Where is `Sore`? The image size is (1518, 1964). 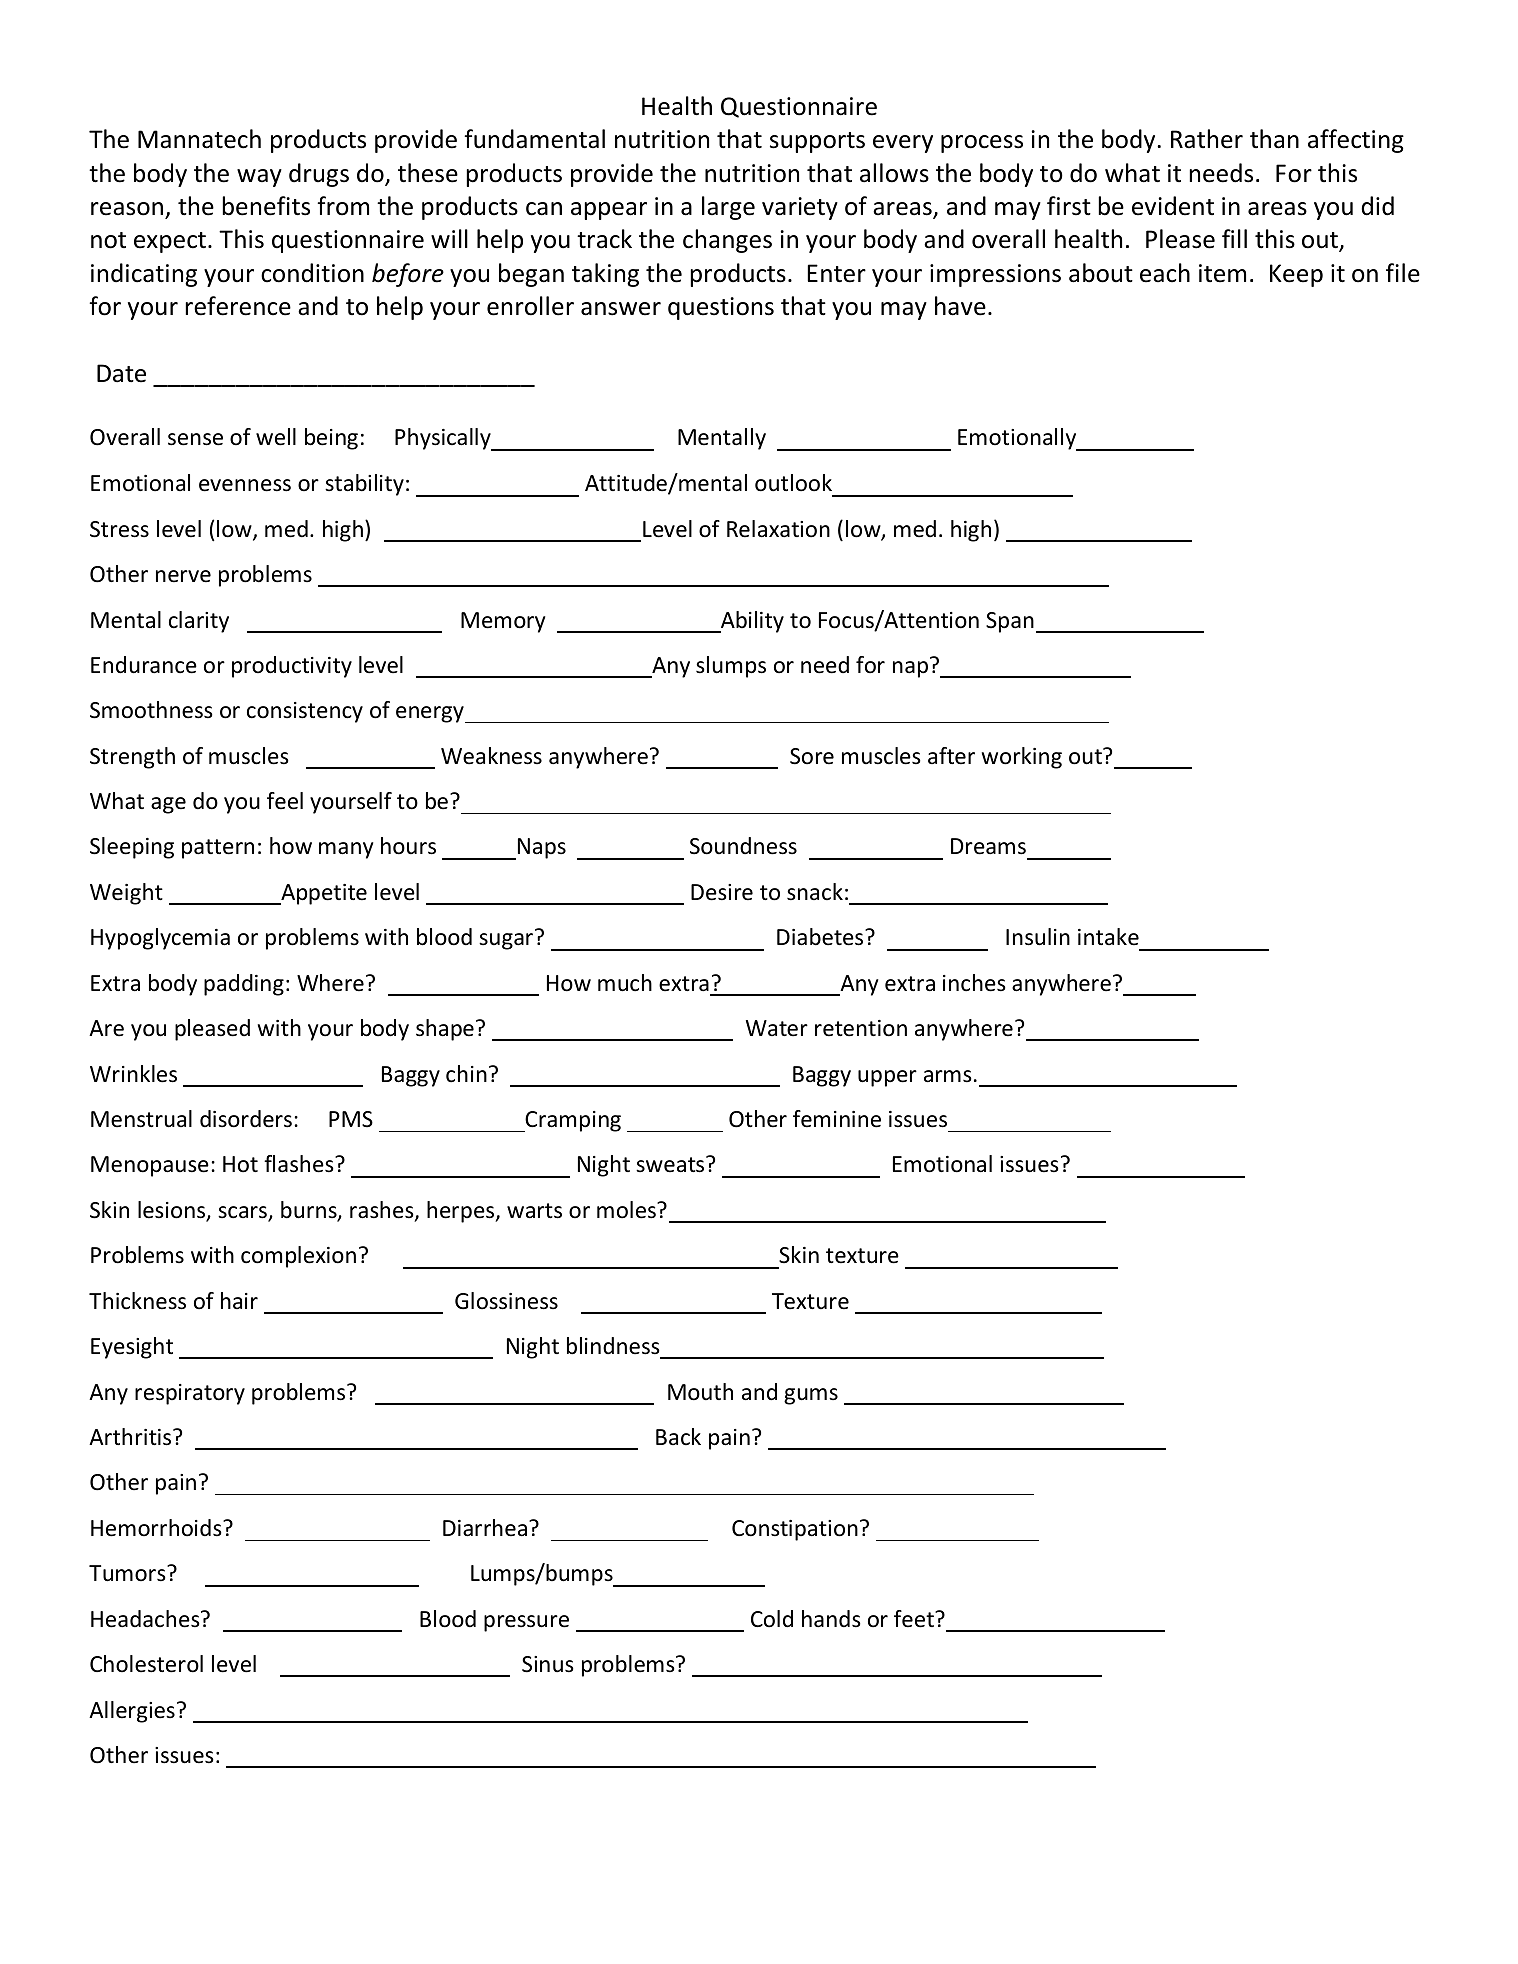 Sore is located at coordinates (812, 756).
